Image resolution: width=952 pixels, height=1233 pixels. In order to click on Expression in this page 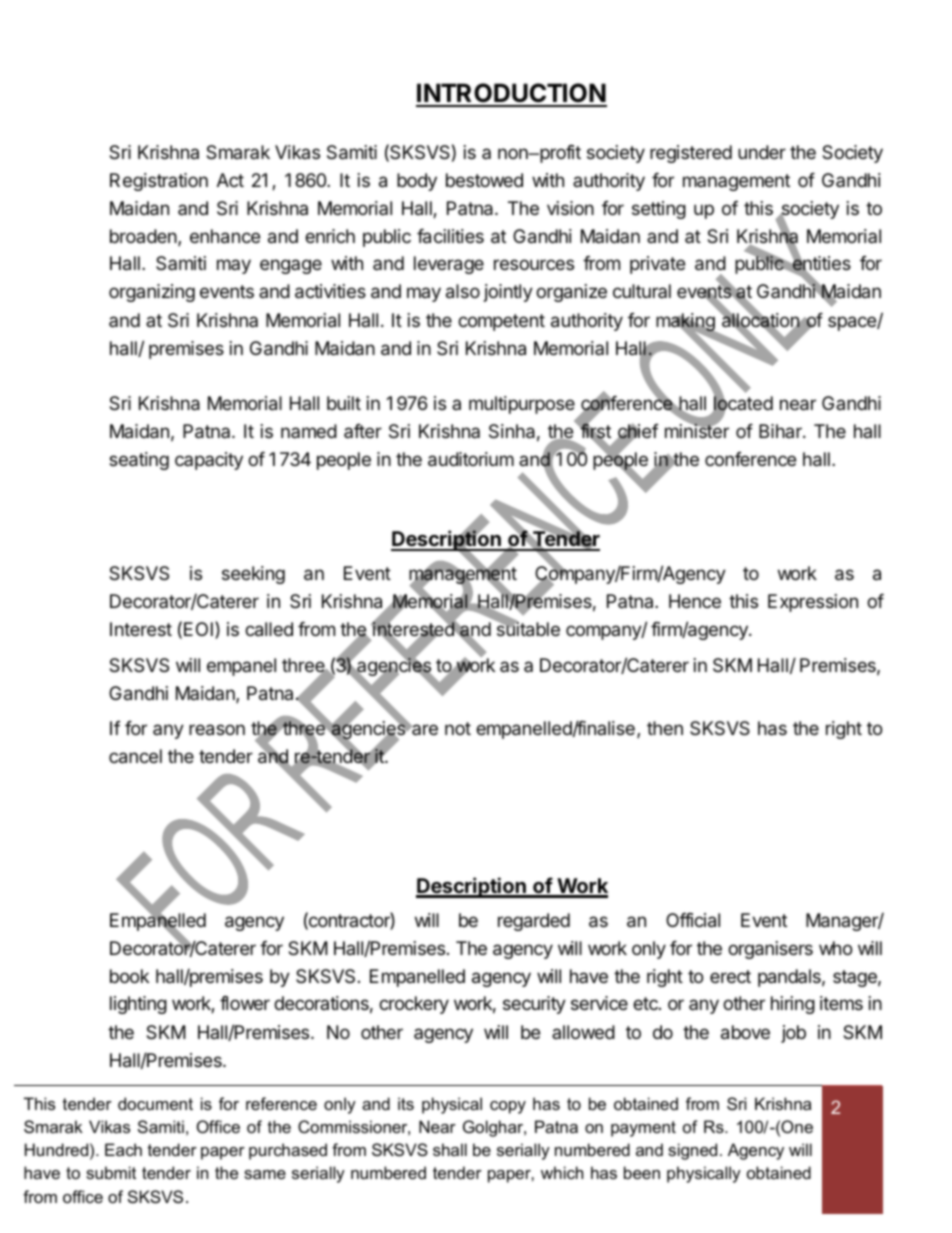, I will do `click(813, 603)`.
